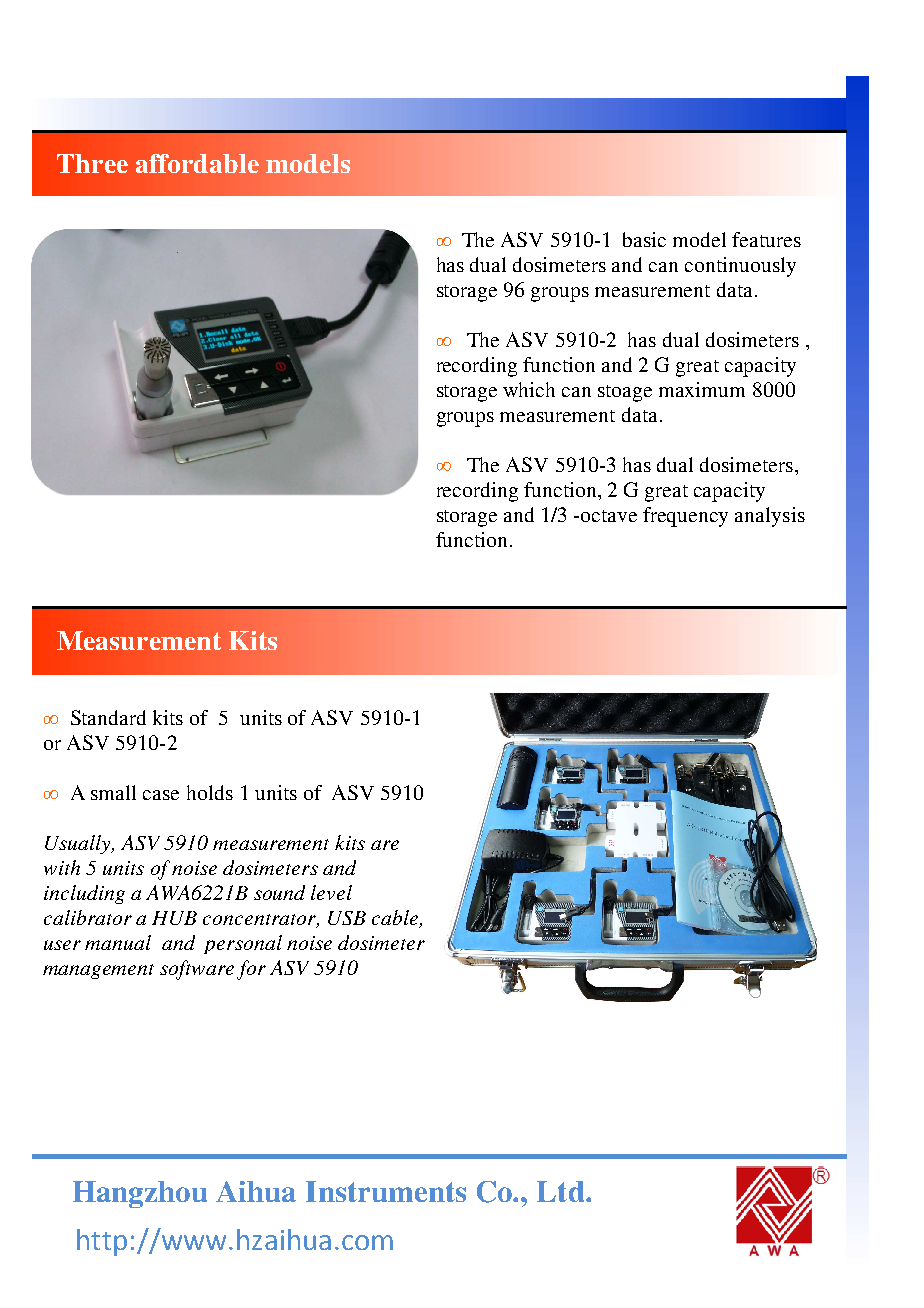 Image resolution: width=924 pixels, height=1308 pixels. What do you see at coordinates (161, 795) in the page?
I see `case` at bounding box center [161, 795].
